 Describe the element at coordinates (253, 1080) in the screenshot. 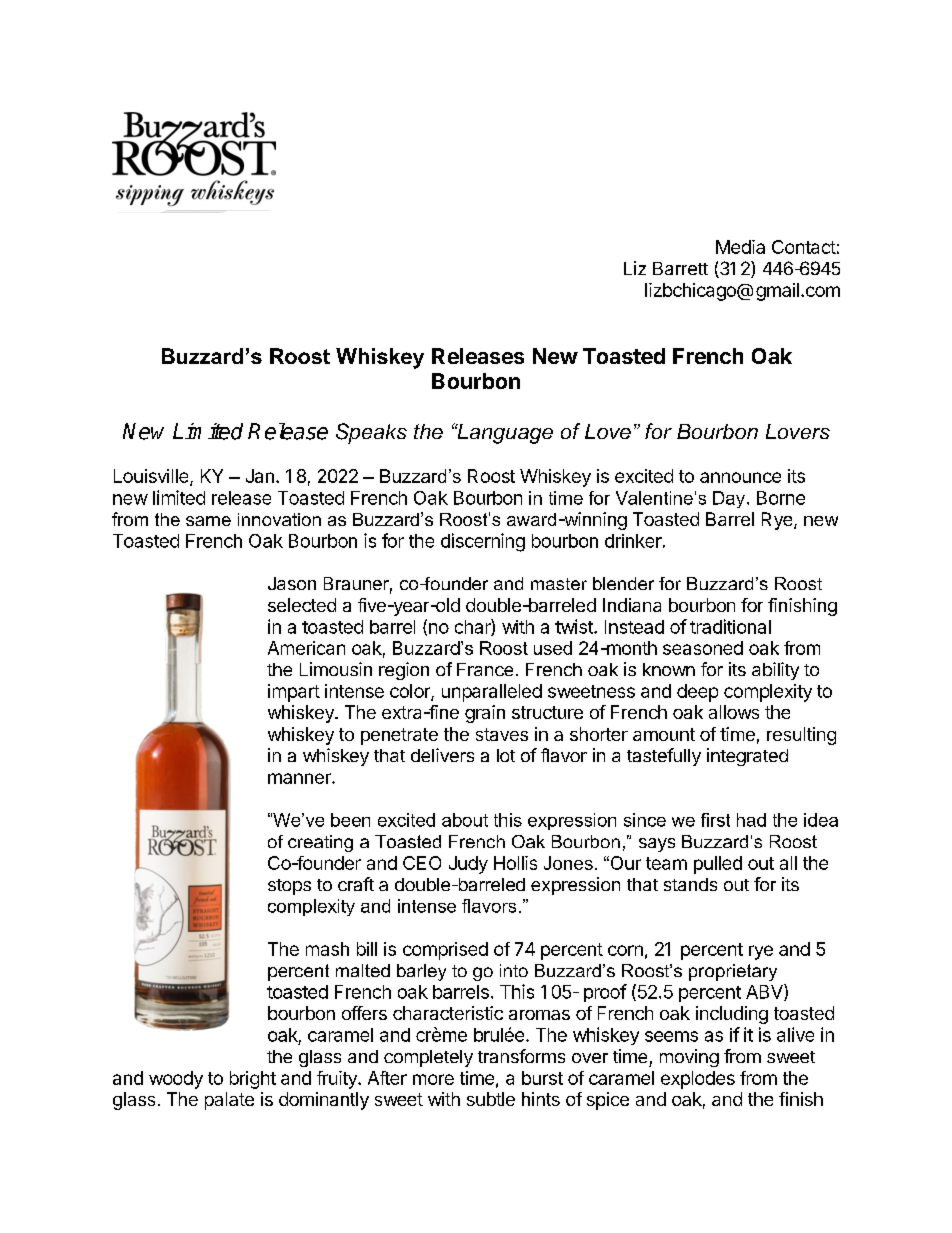

I see `bright` at that location.
